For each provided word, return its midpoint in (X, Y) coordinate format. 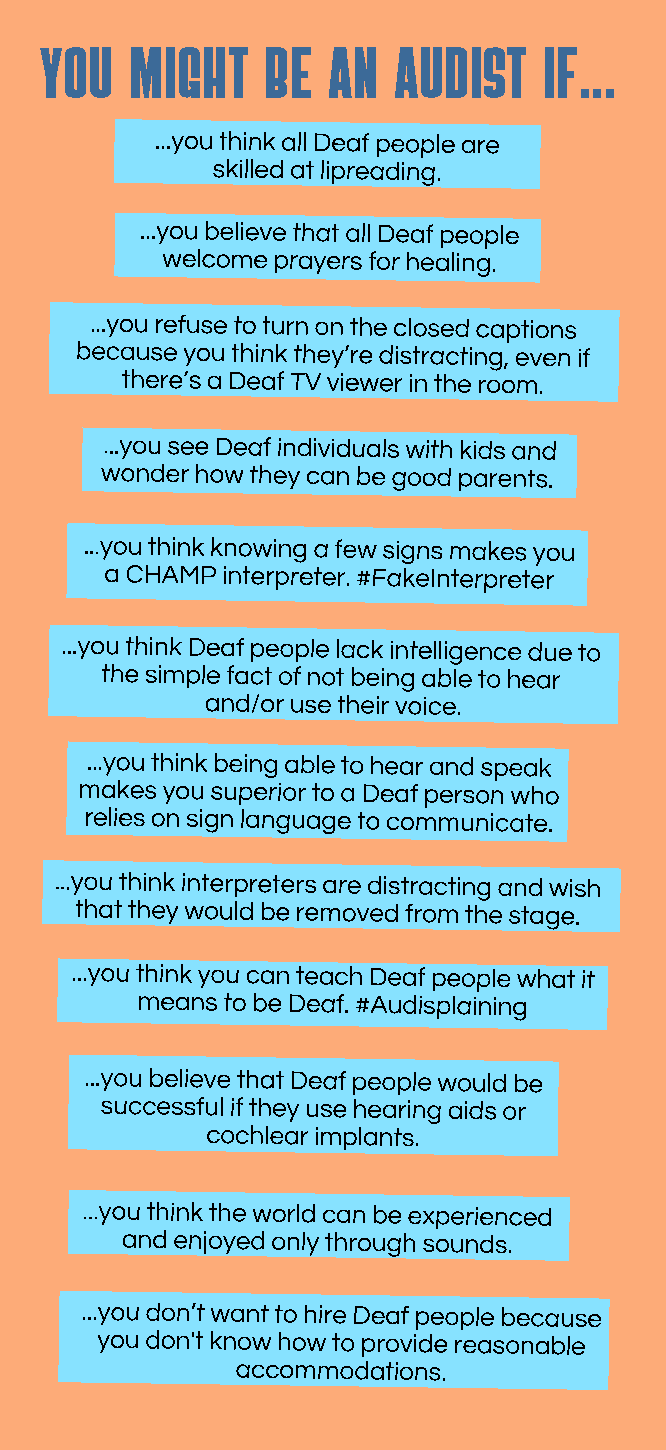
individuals (338, 448)
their (363, 704)
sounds (465, 1244)
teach (329, 975)
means (178, 1003)
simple (183, 676)
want (240, 1313)
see (188, 448)
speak (516, 769)
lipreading (378, 173)
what (546, 978)
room (508, 387)
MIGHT (189, 72)
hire (325, 1314)
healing (448, 264)
